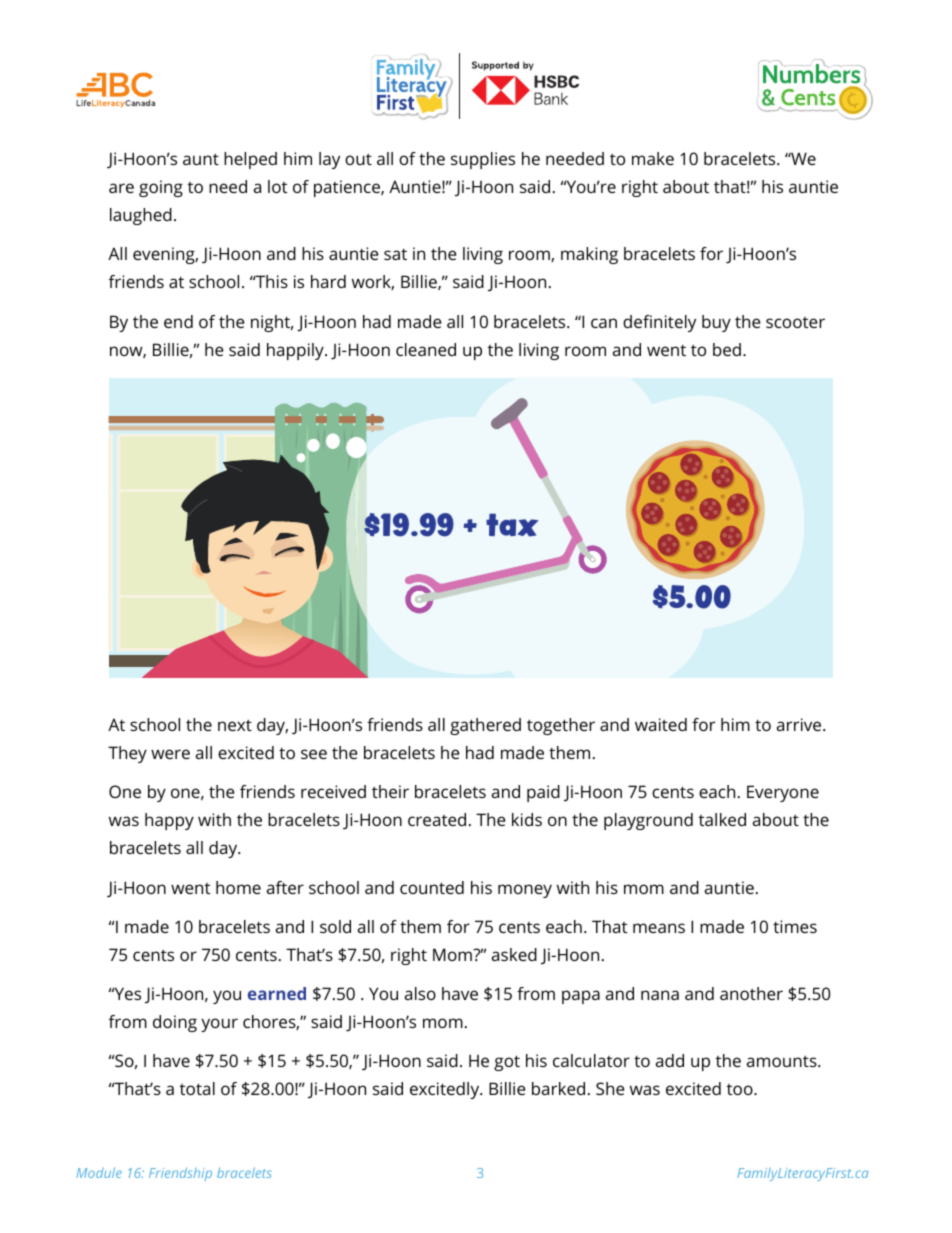  What do you see at coordinates (197, 1088) in the page?
I see `total` at bounding box center [197, 1088].
